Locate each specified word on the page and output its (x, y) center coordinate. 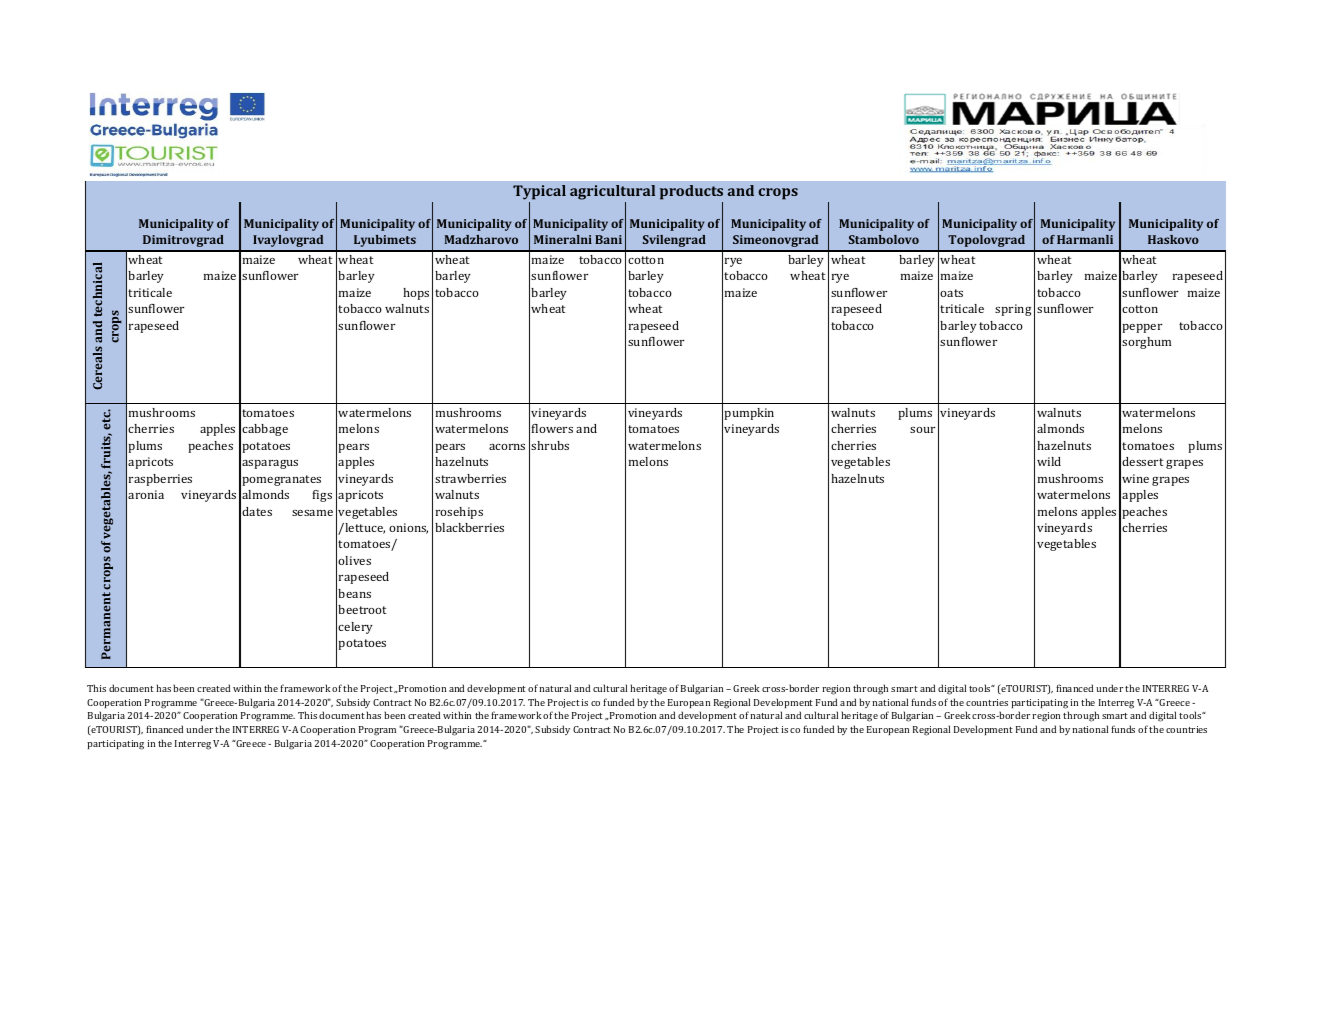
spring (1013, 310)
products (691, 194)
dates (257, 511)
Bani (608, 239)
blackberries (469, 527)
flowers (552, 428)
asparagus (270, 464)
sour (922, 430)
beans (354, 593)
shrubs (550, 445)
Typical (539, 194)
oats (951, 293)
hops (416, 294)
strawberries (470, 478)
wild (1049, 461)
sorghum (1146, 343)
